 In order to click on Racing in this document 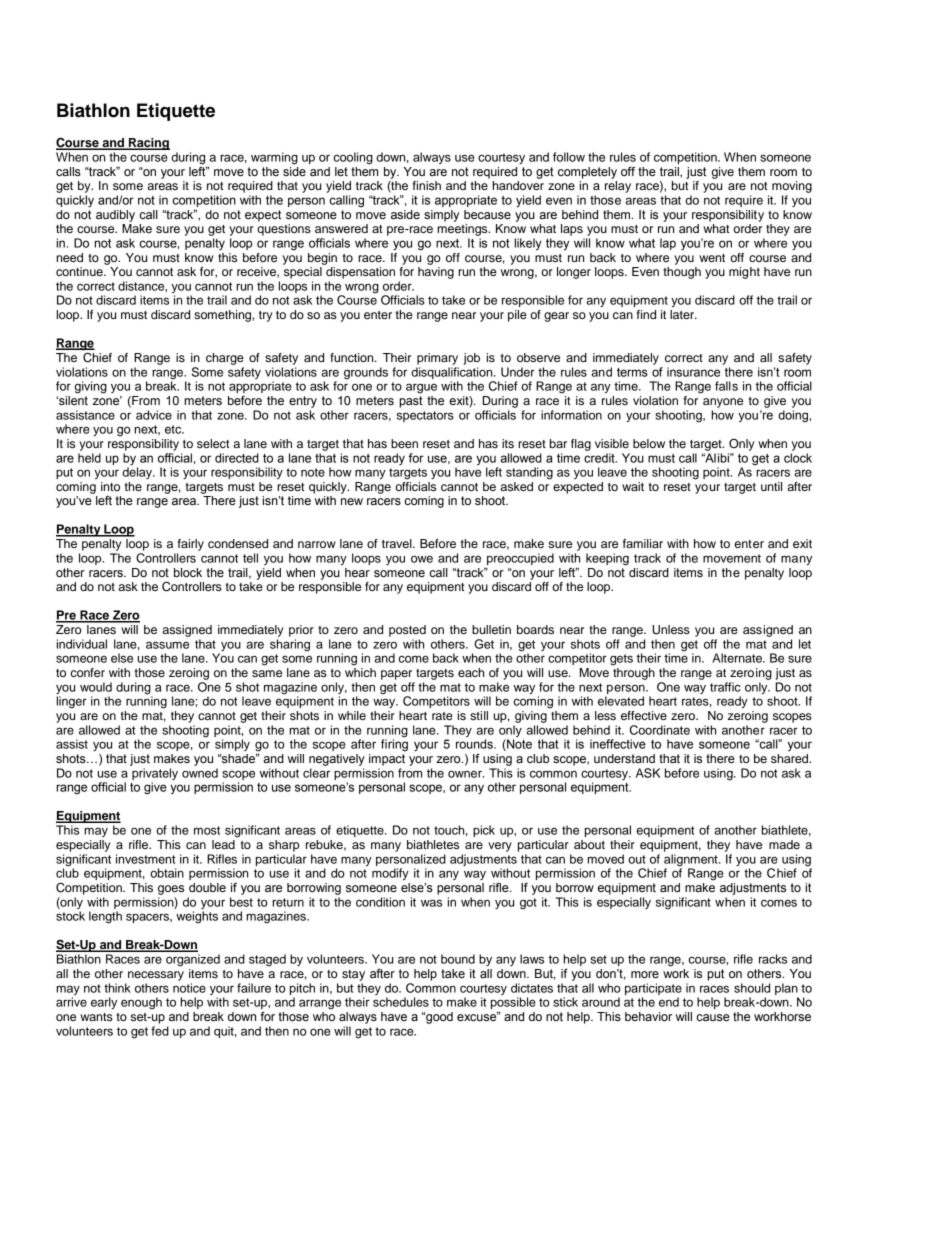, I will do `click(148, 144)`.
